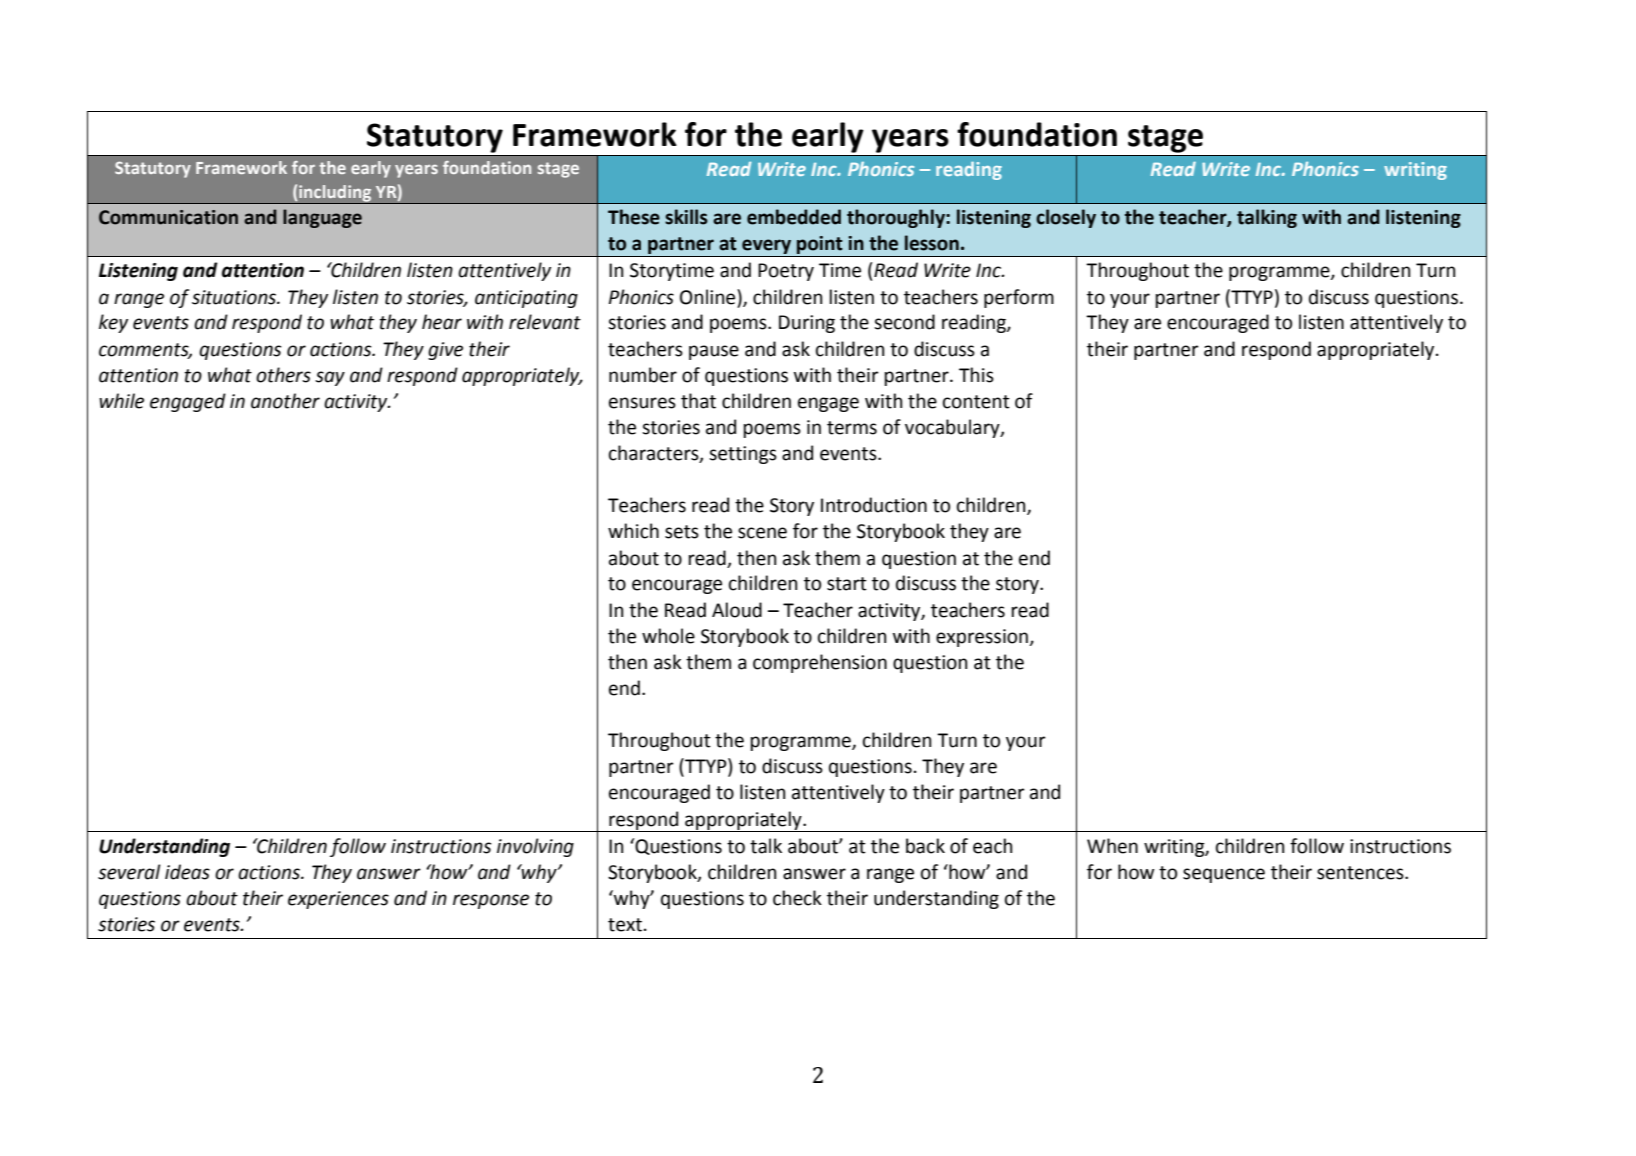 This image has height=1156, width=1636. Describe the element at coordinates (338, 900) in the image. I see `experiences` at that location.
